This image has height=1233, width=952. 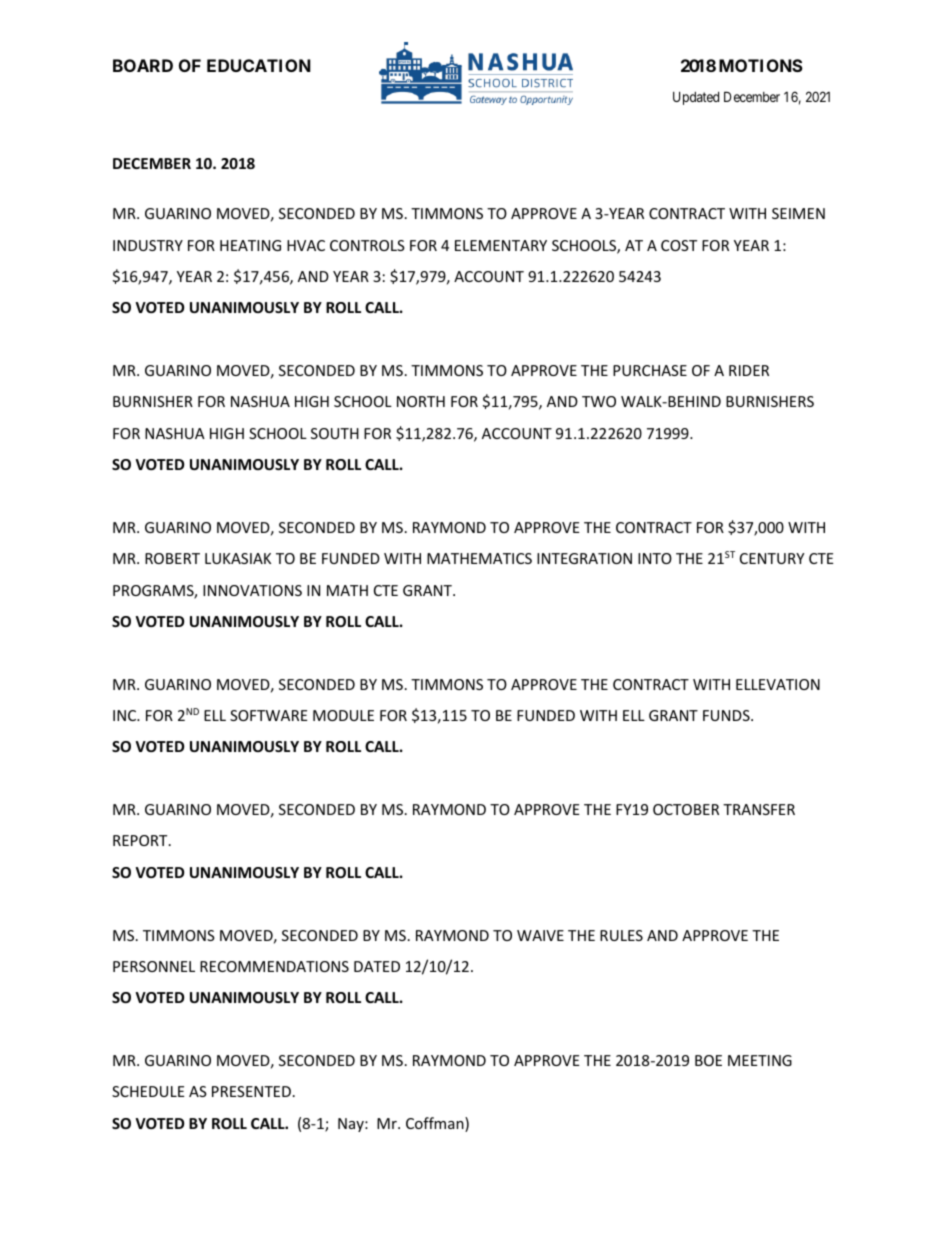 I want to click on WAIVE, so click(x=540, y=935).
